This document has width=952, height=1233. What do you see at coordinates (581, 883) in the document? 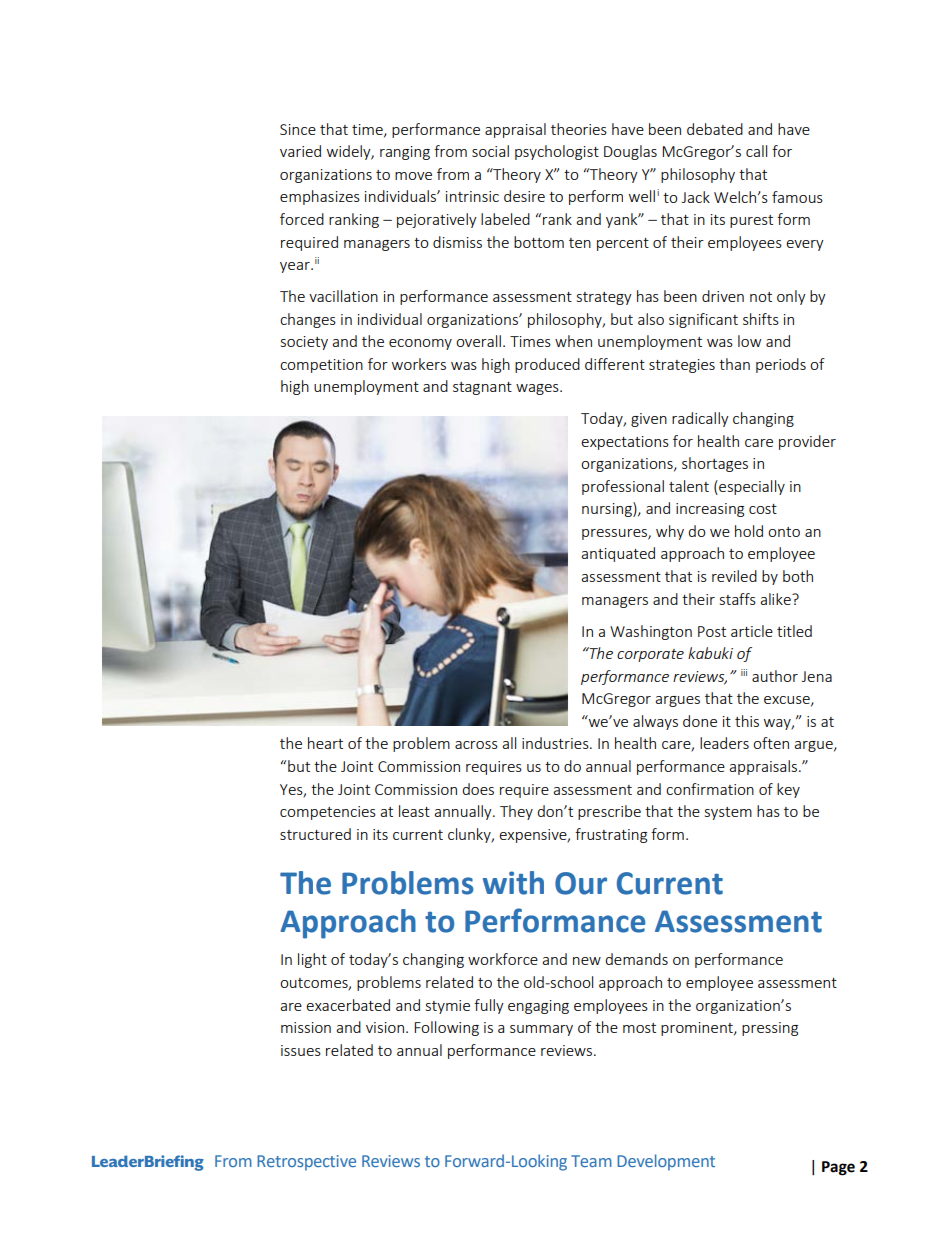
I see `Our` at bounding box center [581, 883].
